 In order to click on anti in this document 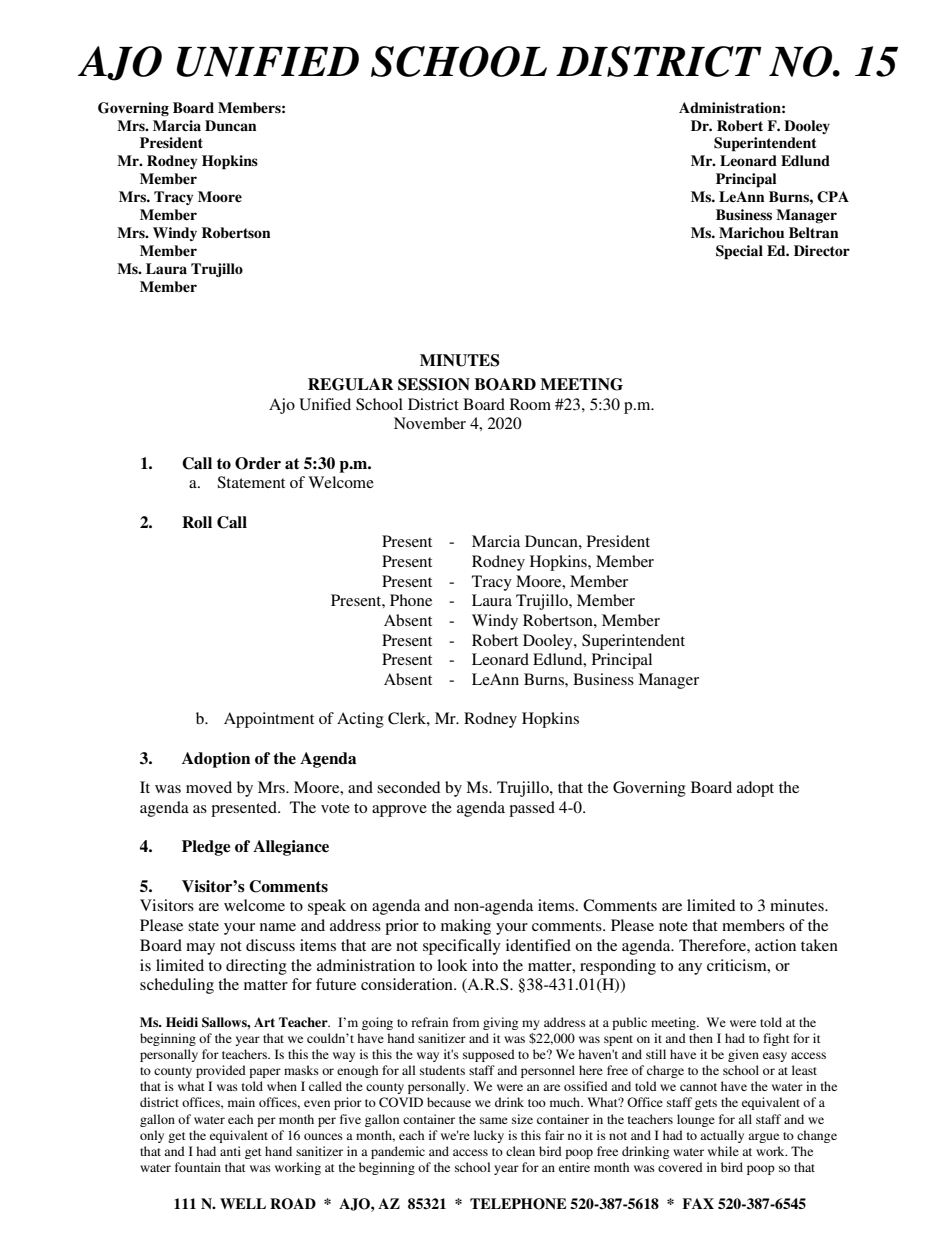, I will do `click(230, 1151)`.
